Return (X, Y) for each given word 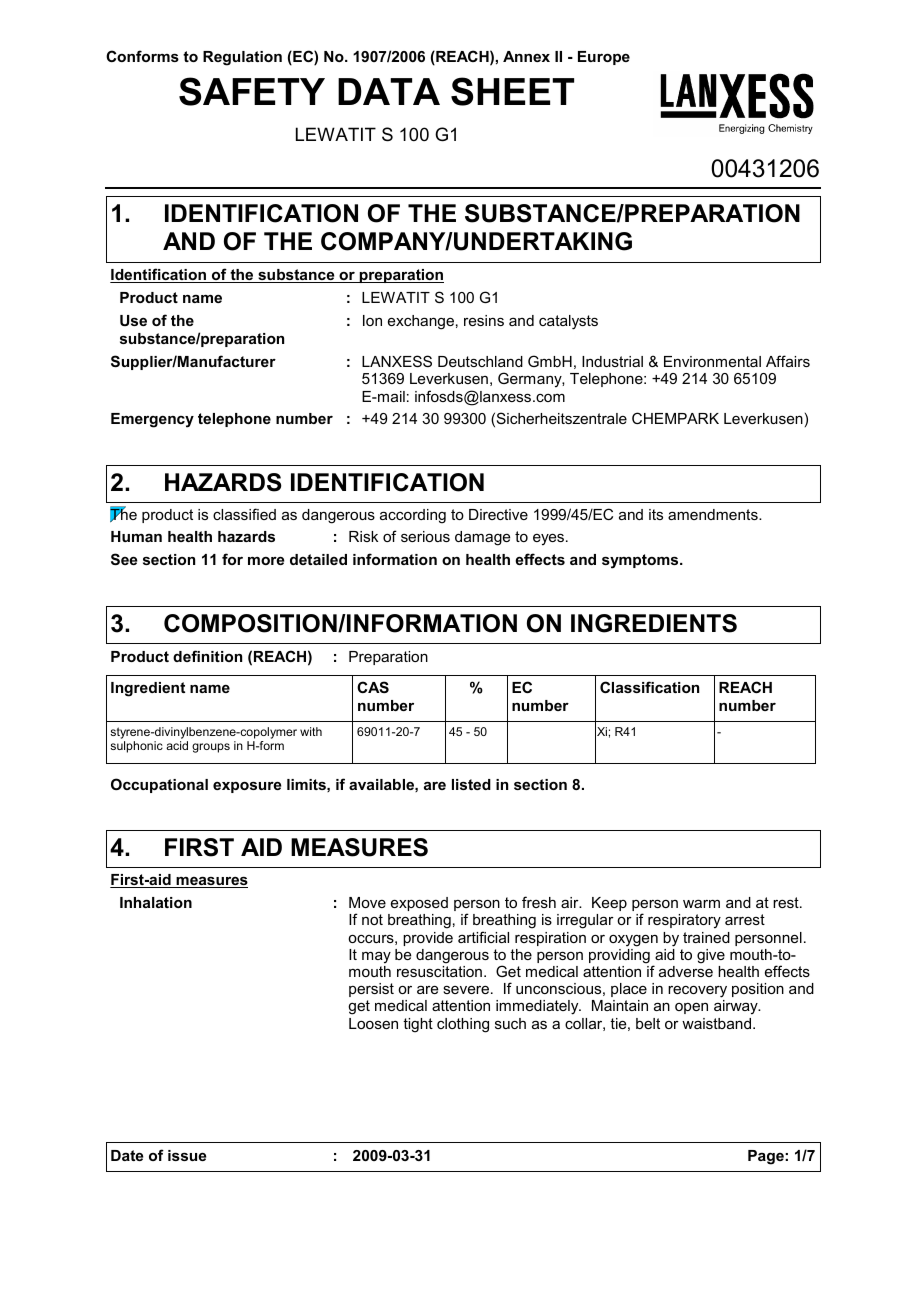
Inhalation (156, 902)
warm (701, 903)
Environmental (712, 361)
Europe (604, 58)
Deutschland (480, 361)
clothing (463, 1025)
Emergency (152, 420)
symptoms (641, 561)
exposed (419, 904)
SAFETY (252, 91)
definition (207, 656)
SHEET (512, 91)
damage (482, 538)
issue (187, 1155)
